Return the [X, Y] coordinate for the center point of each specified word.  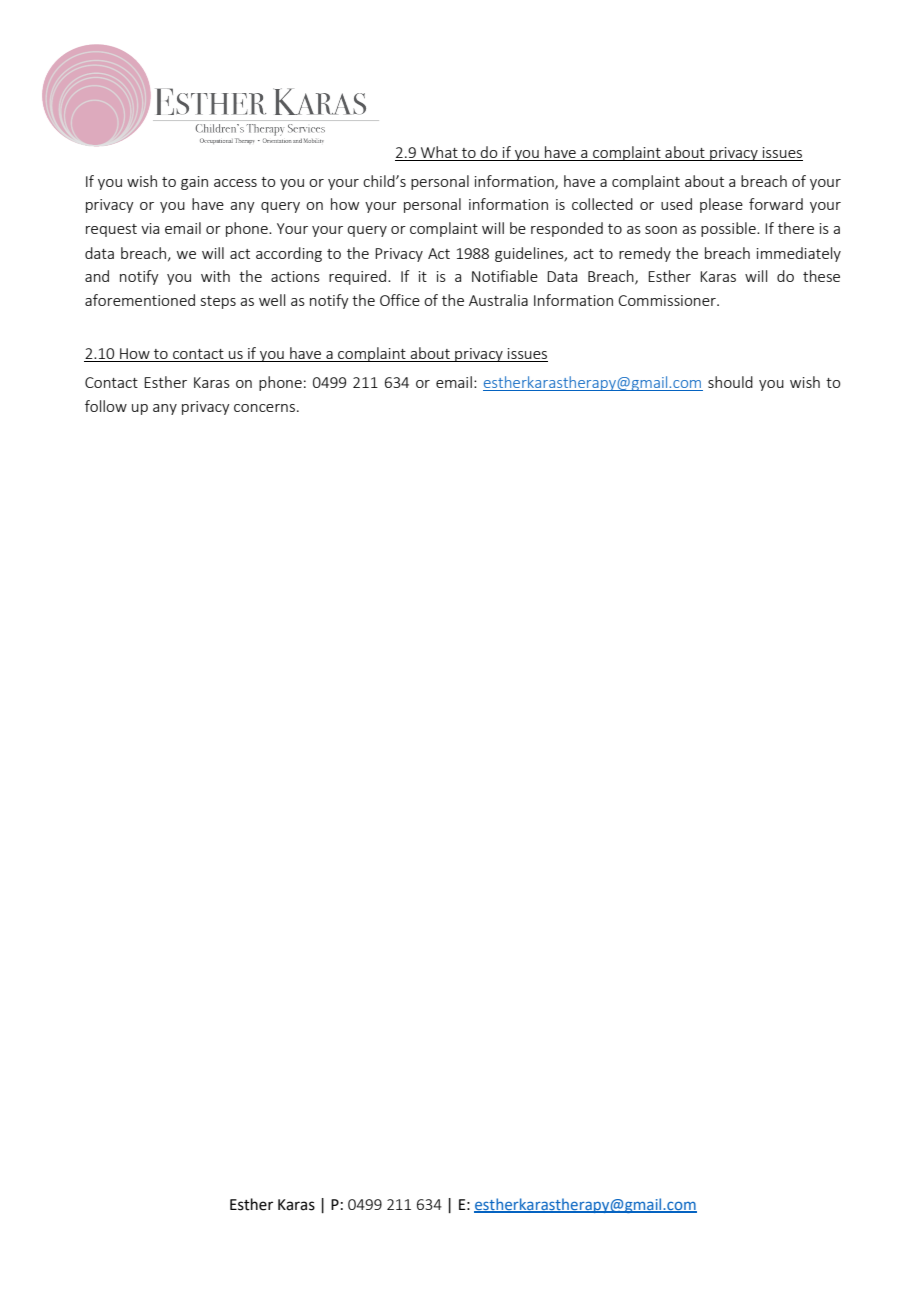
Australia [498, 300]
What [439, 152]
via [150, 228]
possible [729, 229]
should [730, 382]
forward [776, 204]
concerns [264, 408]
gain [194, 183]
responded [567, 229]
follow [106, 406]
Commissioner [668, 300]
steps [218, 302]
